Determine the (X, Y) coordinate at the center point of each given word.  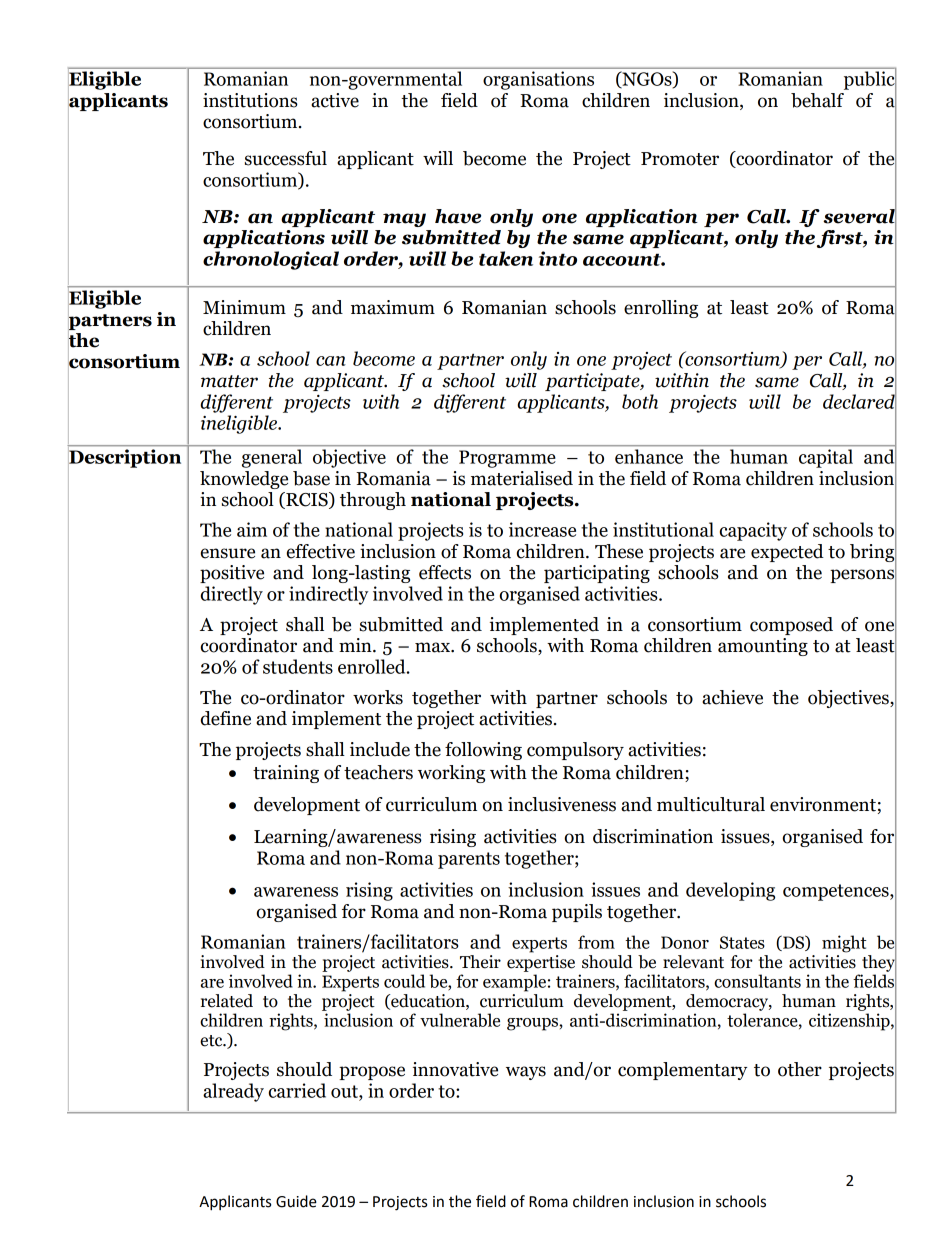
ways (526, 1073)
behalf (817, 100)
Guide (296, 1201)
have (458, 216)
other (800, 1069)
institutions (250, 100)
